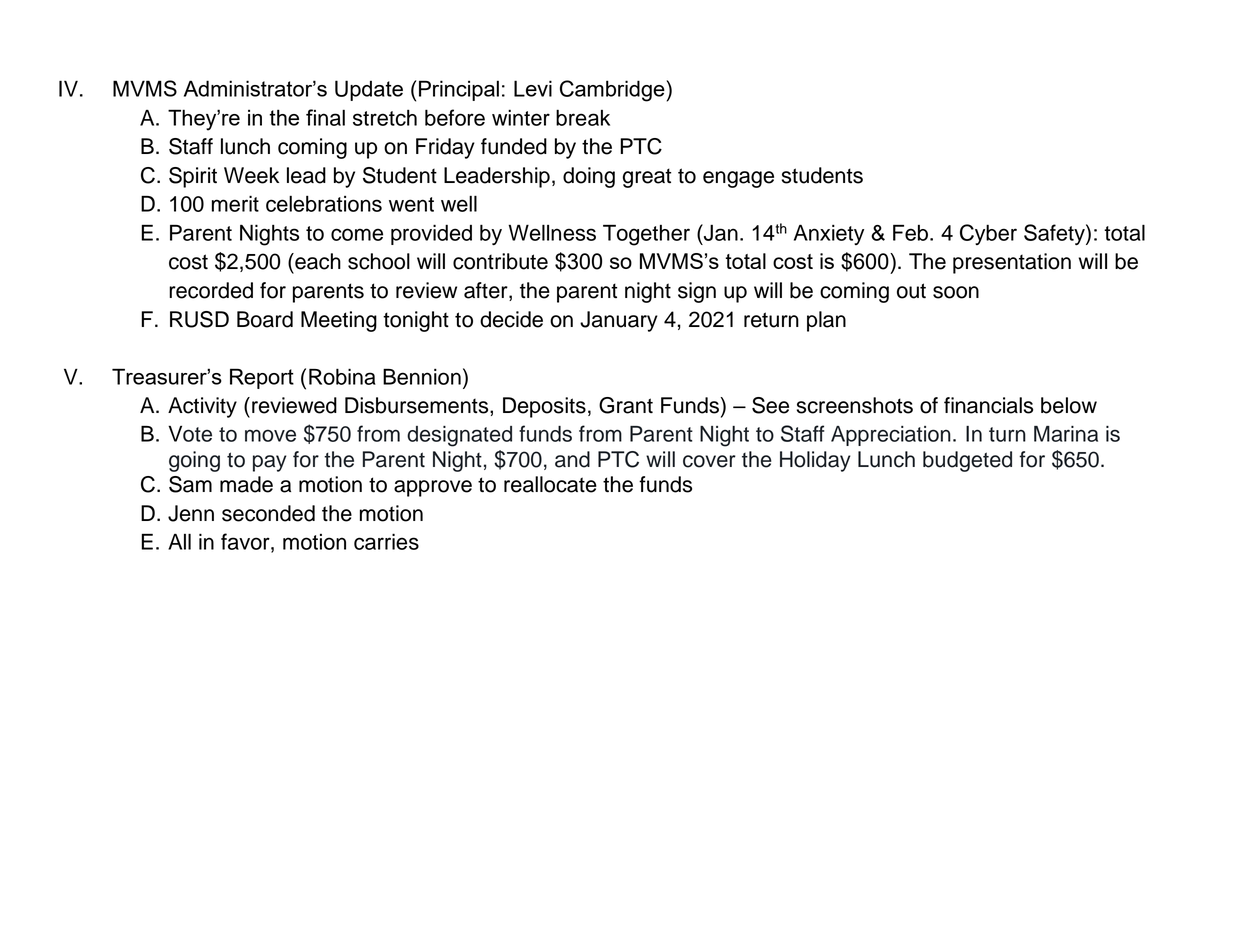 The image size is (1233, 952). What do you see at coordinates (967, 461) in the page?
I see `budgeted` at bounding box center [967, 461].
